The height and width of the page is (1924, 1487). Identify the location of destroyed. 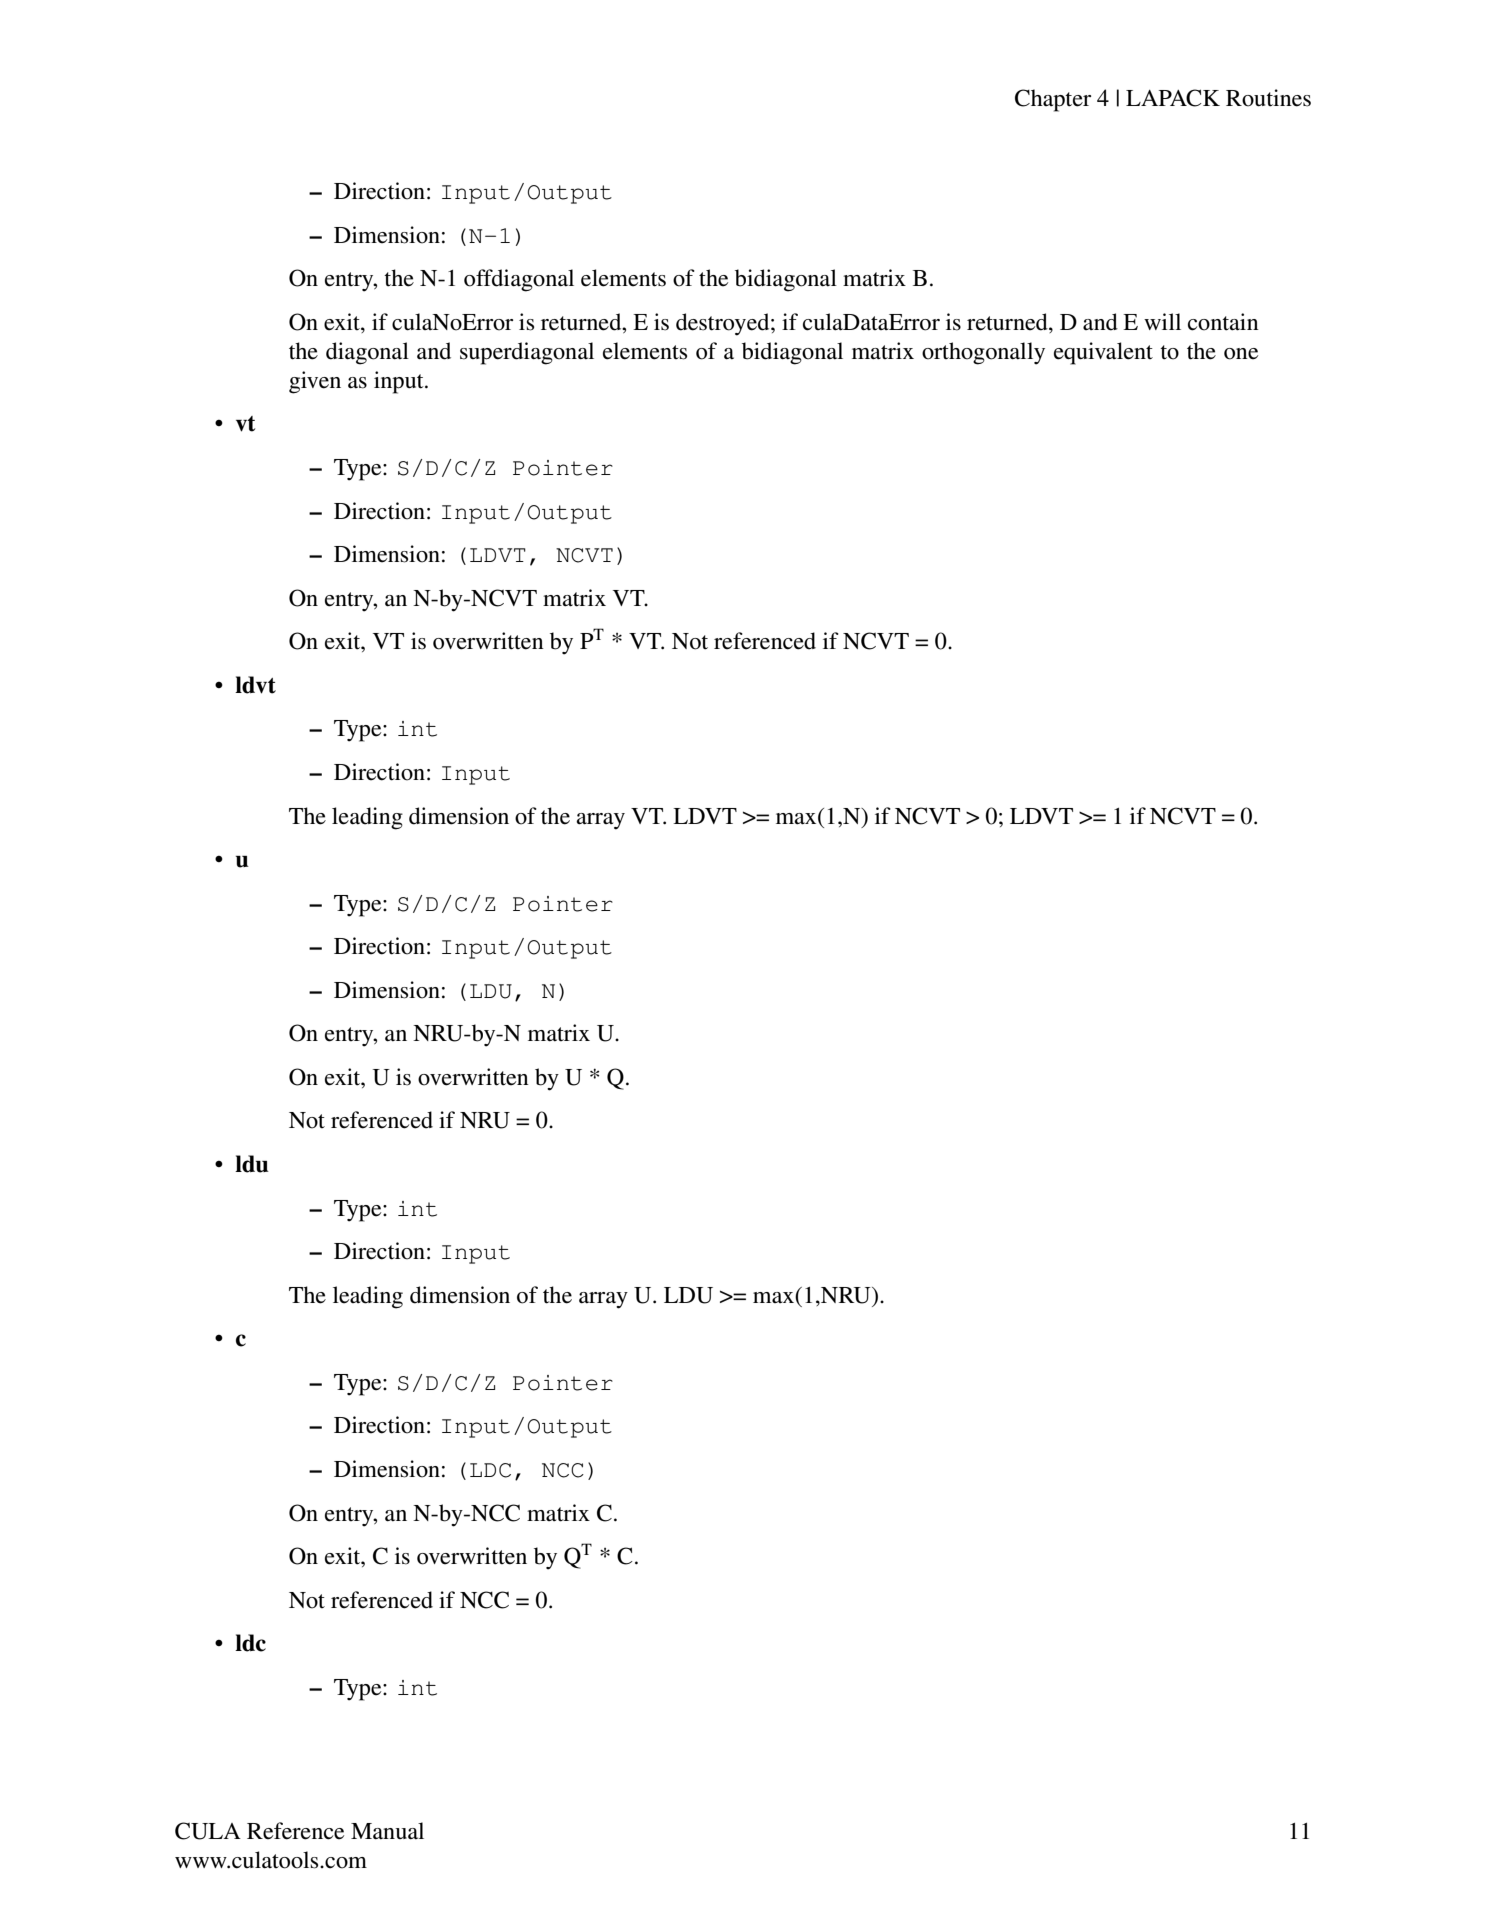
(724, 324).
